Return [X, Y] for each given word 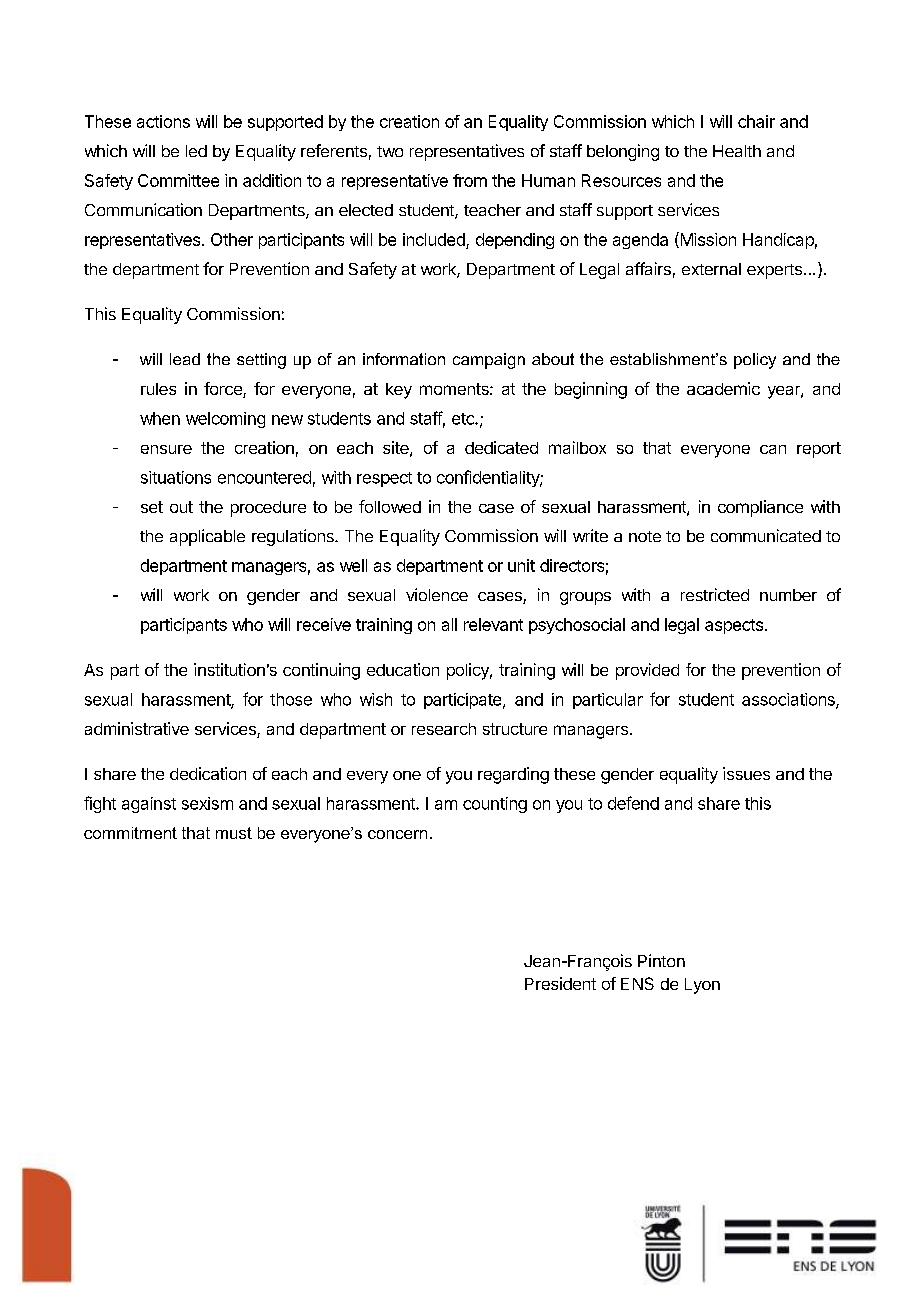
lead [185, 359]
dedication [208, 773]
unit [521, 565]
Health [737, 151]
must [234, 833]
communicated [766, 535]
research [444, 729]
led [196, 151]
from [470, 180]
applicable [207, 537]
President [560, 983]
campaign [489, 361]
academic [723, 388]
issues [746, 773]
